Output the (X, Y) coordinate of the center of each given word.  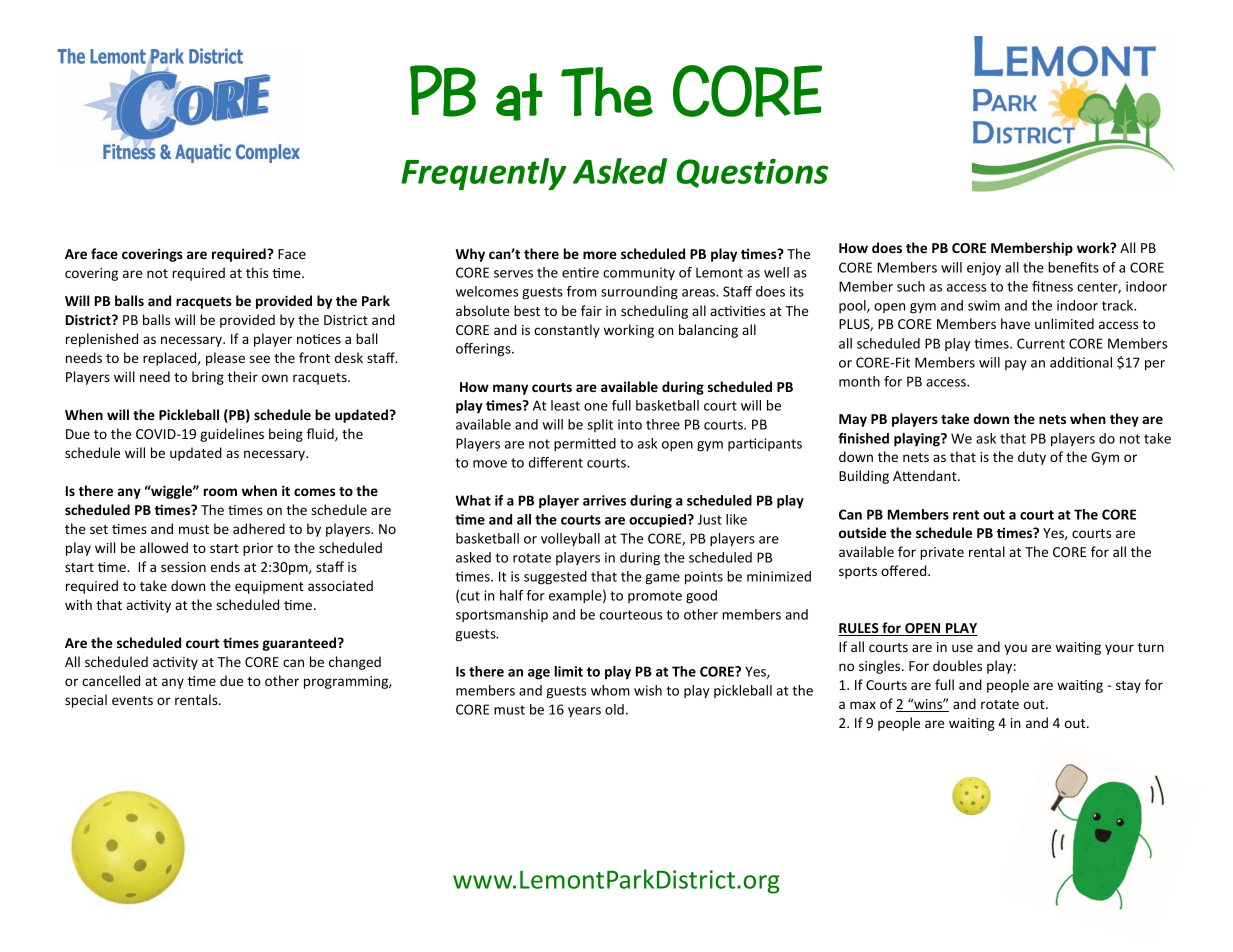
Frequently (483, 174)
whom (610, 690)
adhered (259, 528)
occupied (659, 521)
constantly (567, 331)
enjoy (984, 269)
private (942, 553)
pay (1016, 365)
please (225, 359)
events (132, 700)
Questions (752, 173)
